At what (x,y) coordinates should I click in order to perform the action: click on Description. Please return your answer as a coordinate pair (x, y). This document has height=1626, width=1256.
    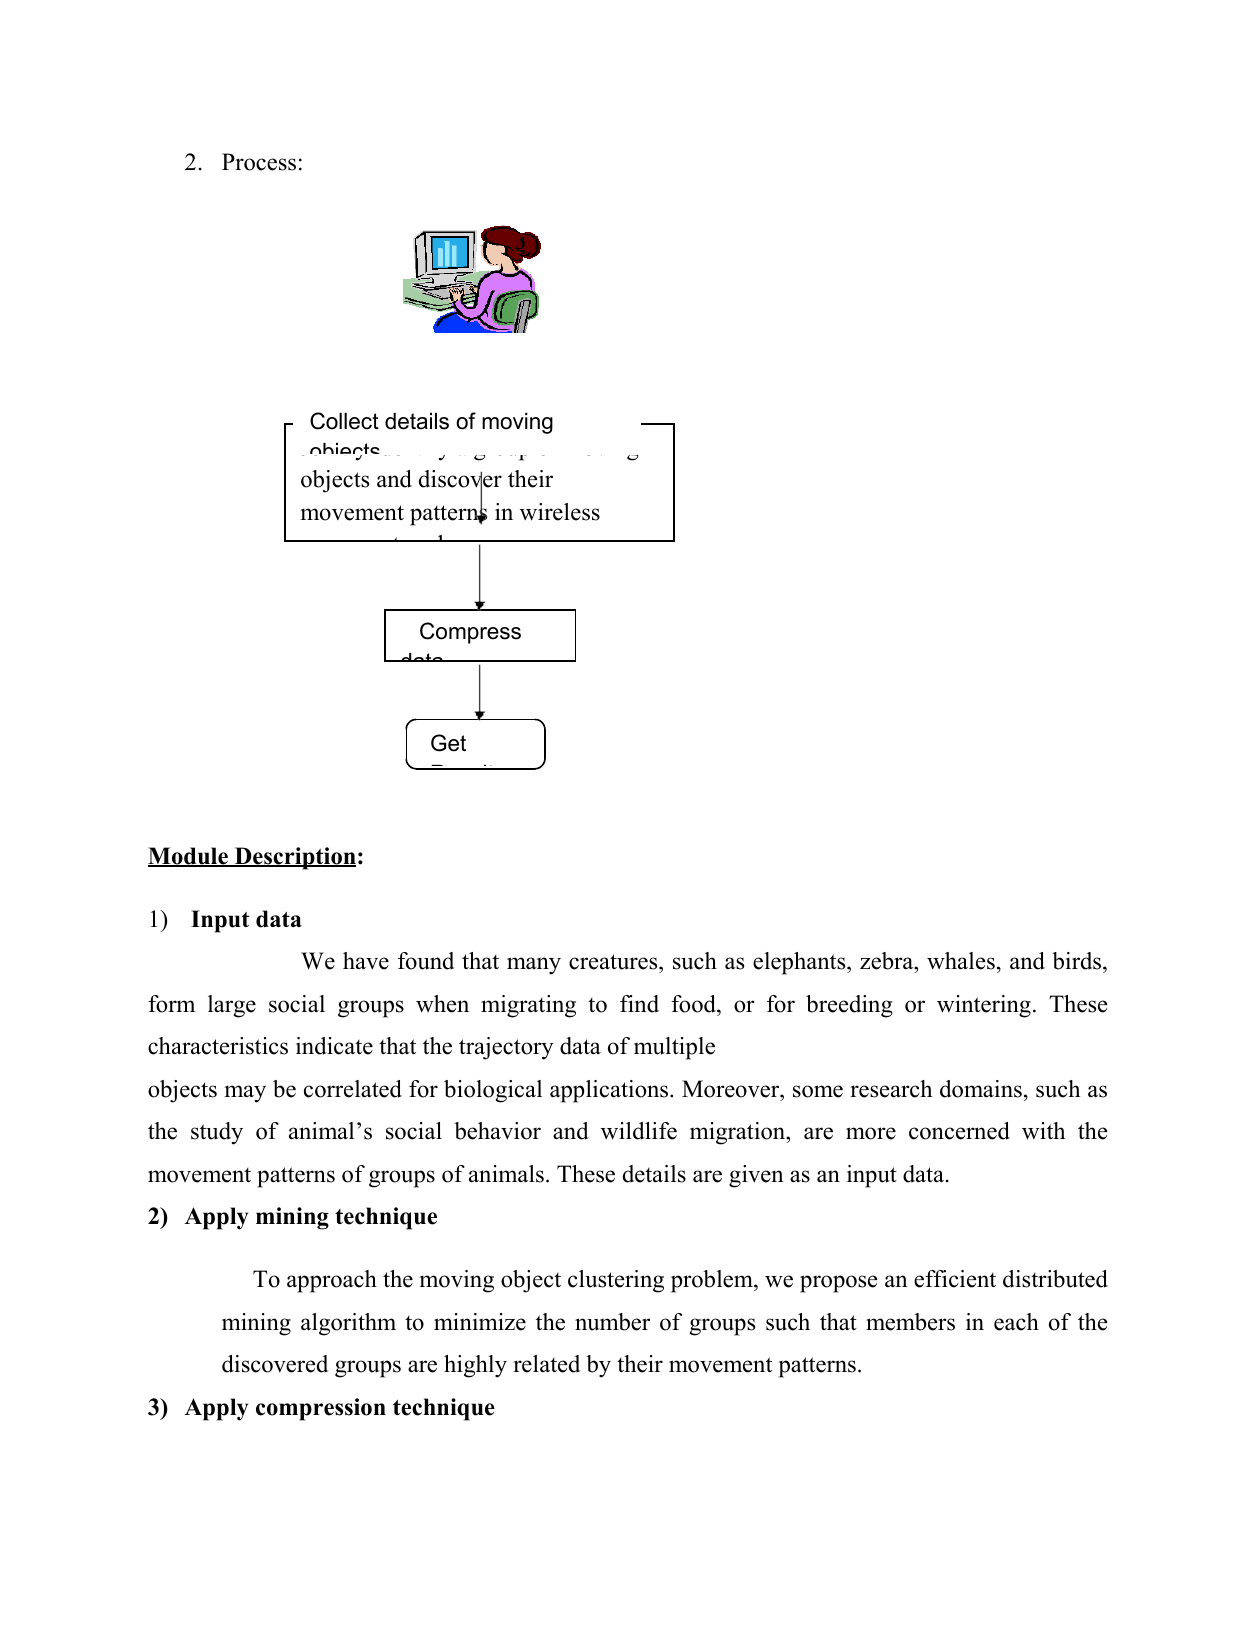
    Looking at the image, I should click on (294, 858).
